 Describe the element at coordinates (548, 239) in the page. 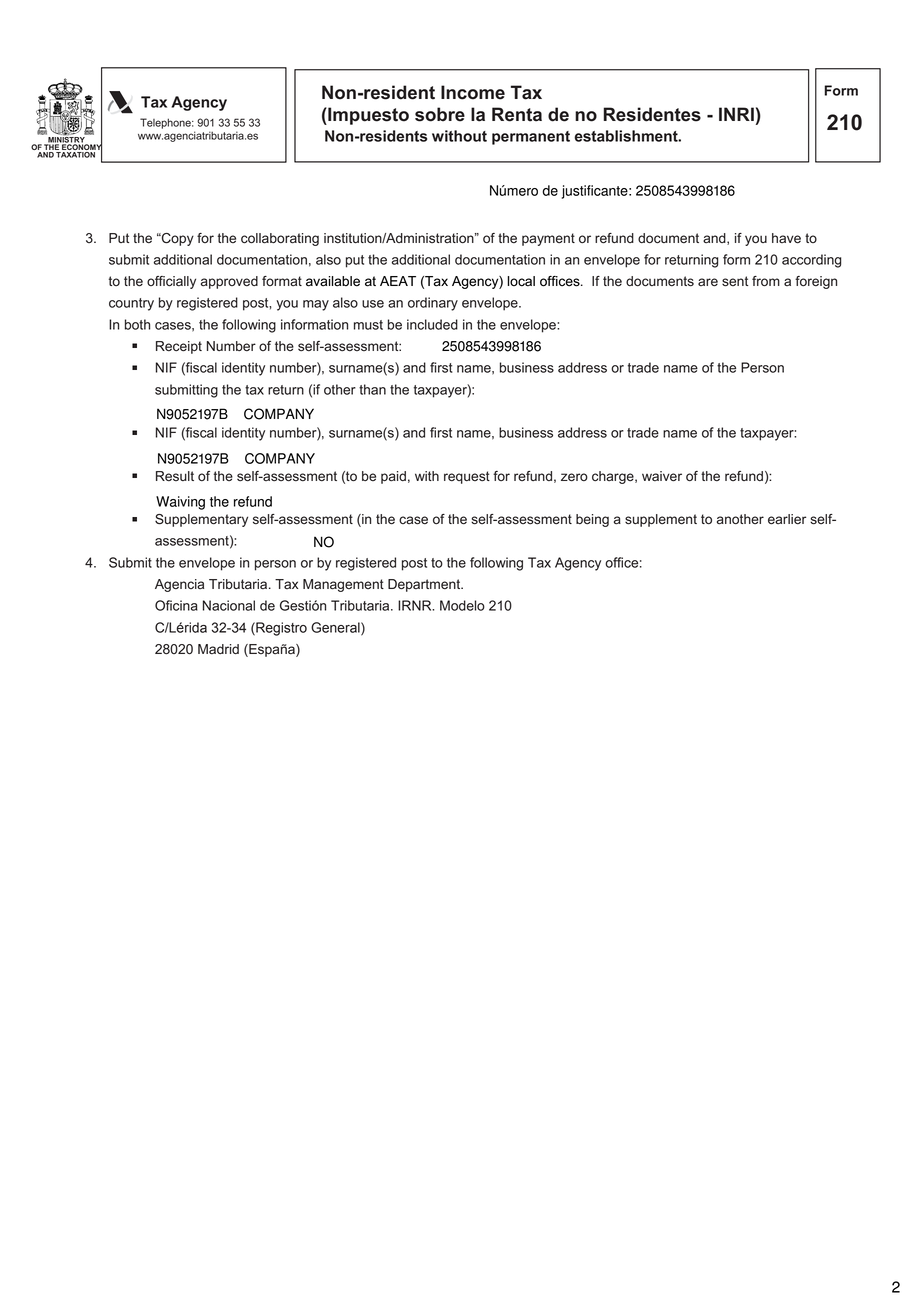

I see `payment` at that location.
